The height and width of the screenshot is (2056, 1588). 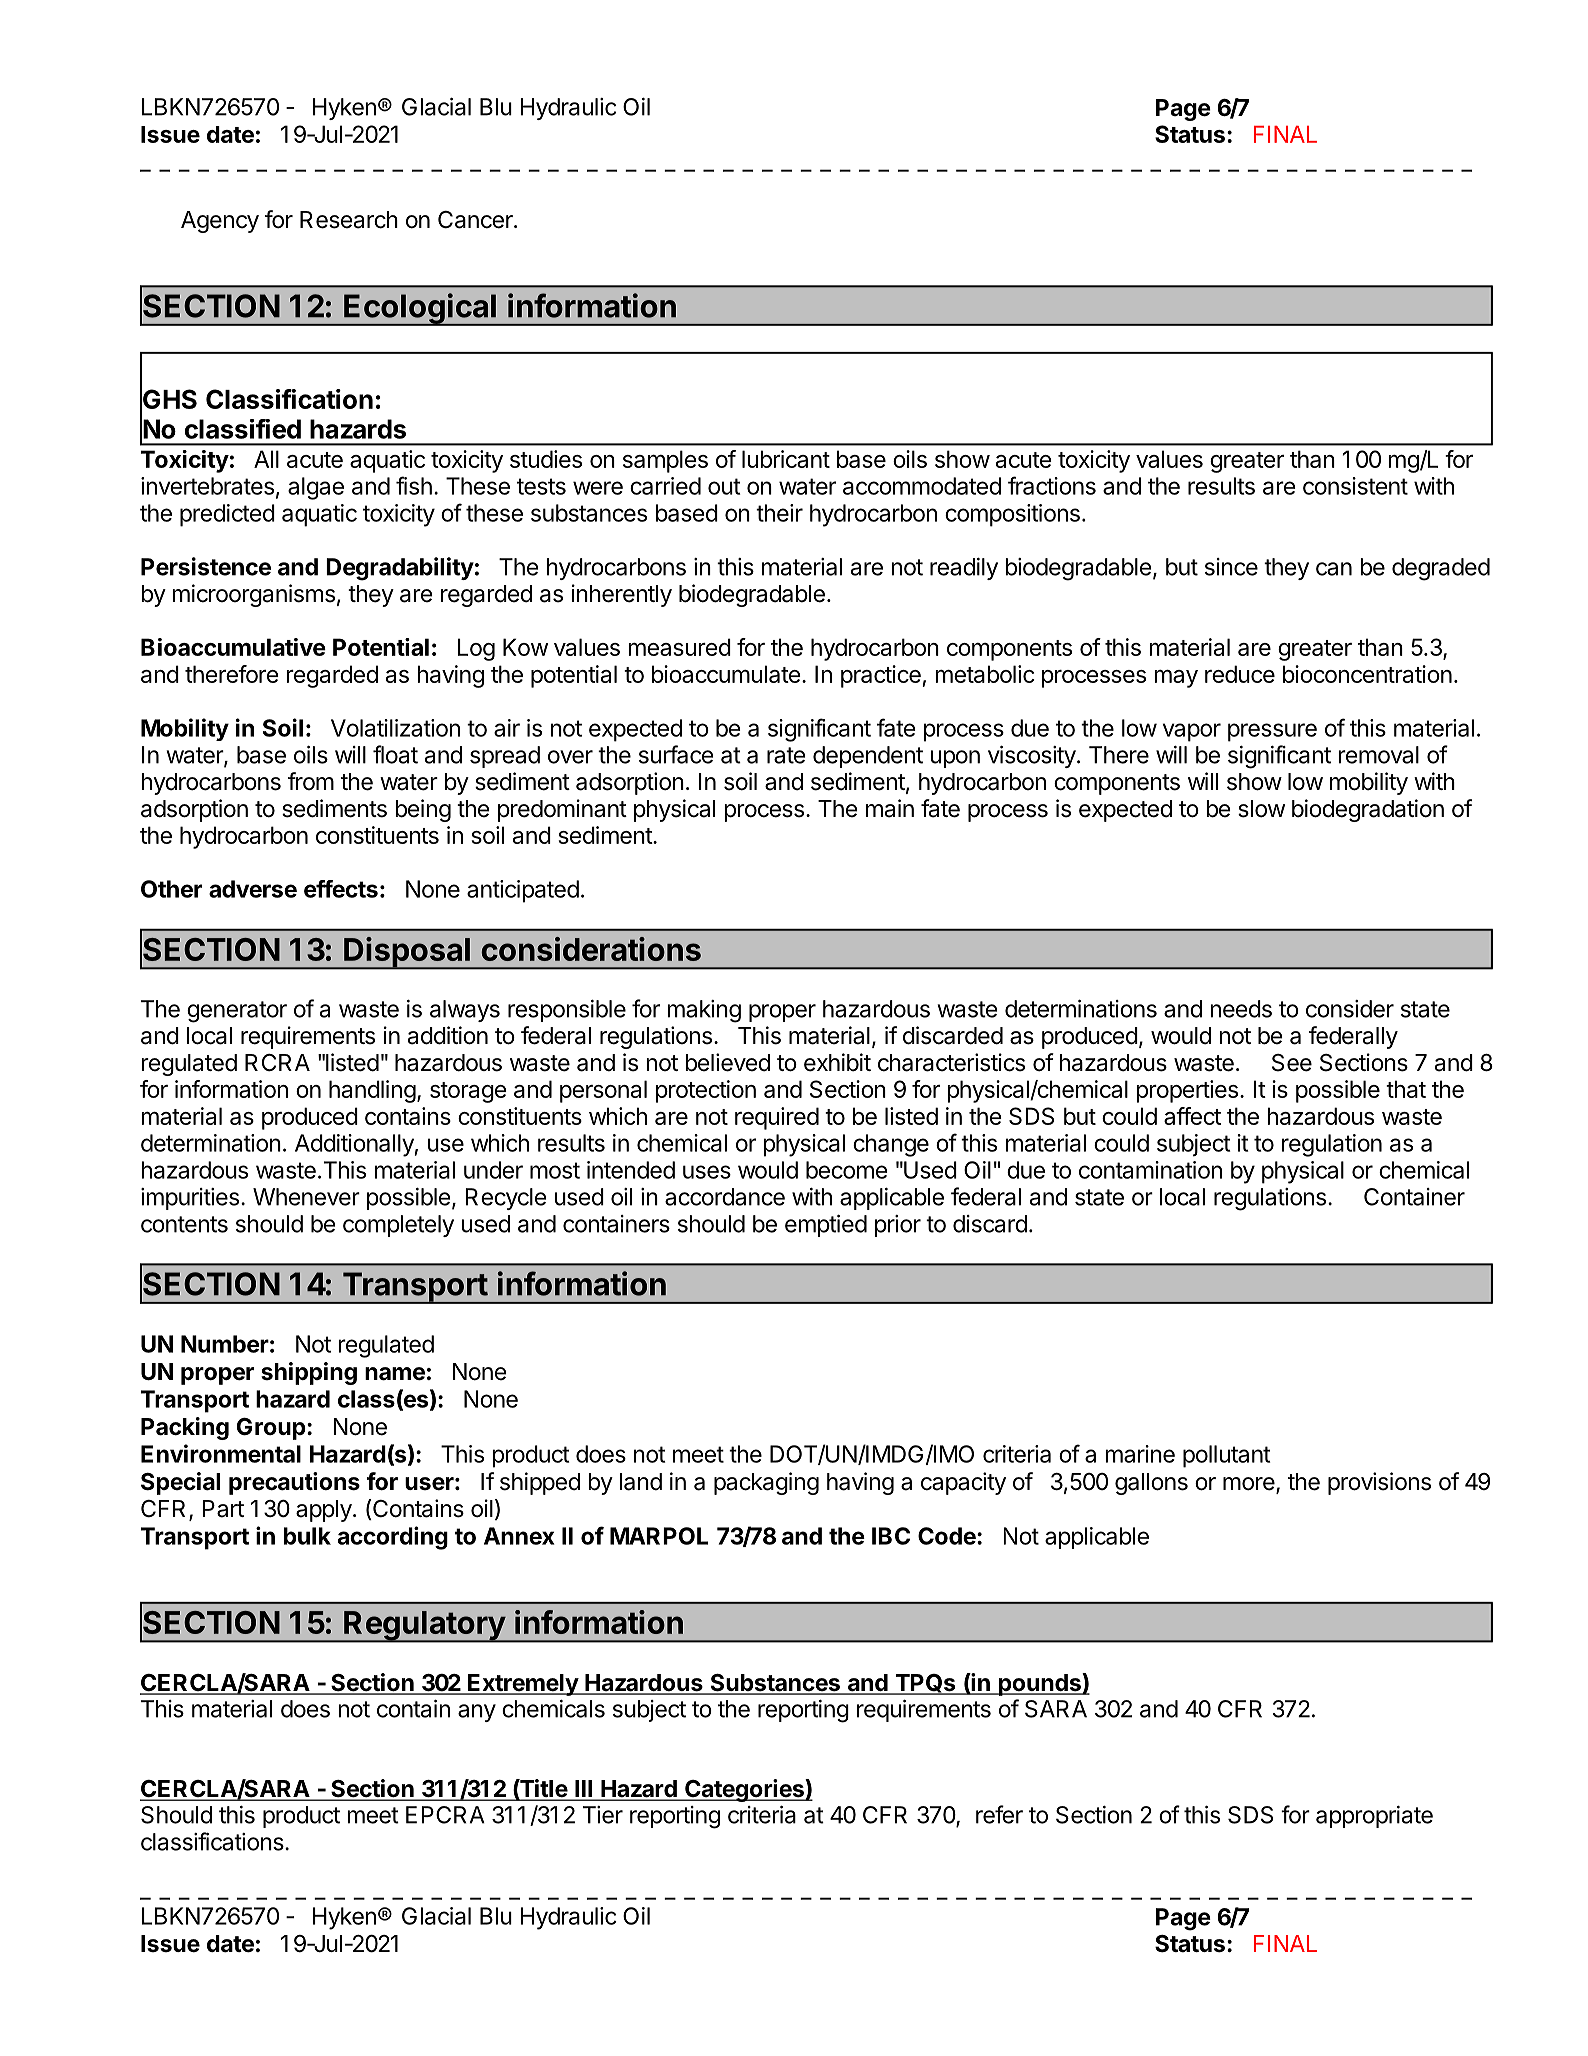 I want to click on completely, so click(x=398, y=1226).
